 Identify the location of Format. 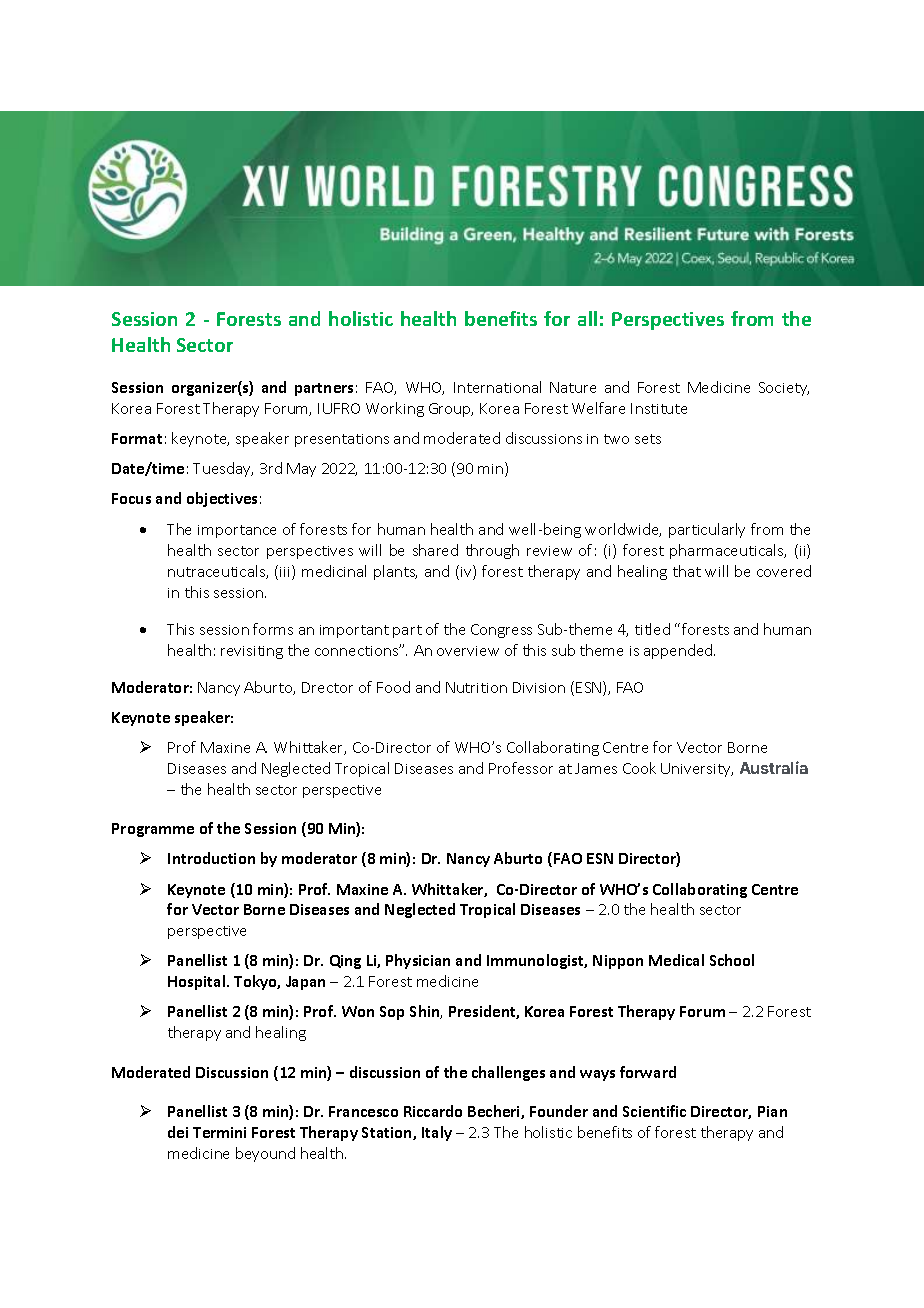
(137, 438).
